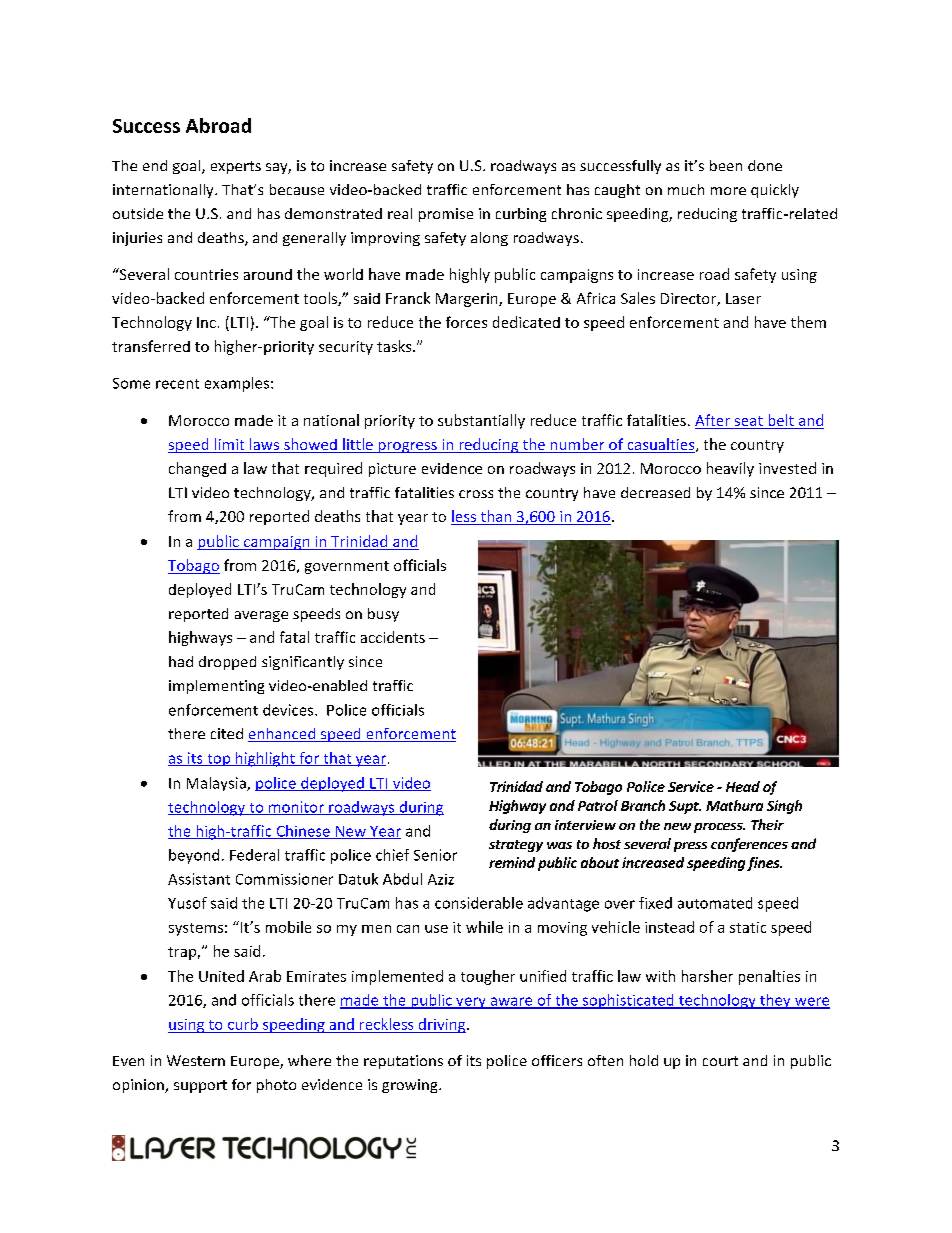 The image size is (952, 1233). What do you see at coordinates (728, 191) in the image?
I see `more` at bounding box center [728, 191].
